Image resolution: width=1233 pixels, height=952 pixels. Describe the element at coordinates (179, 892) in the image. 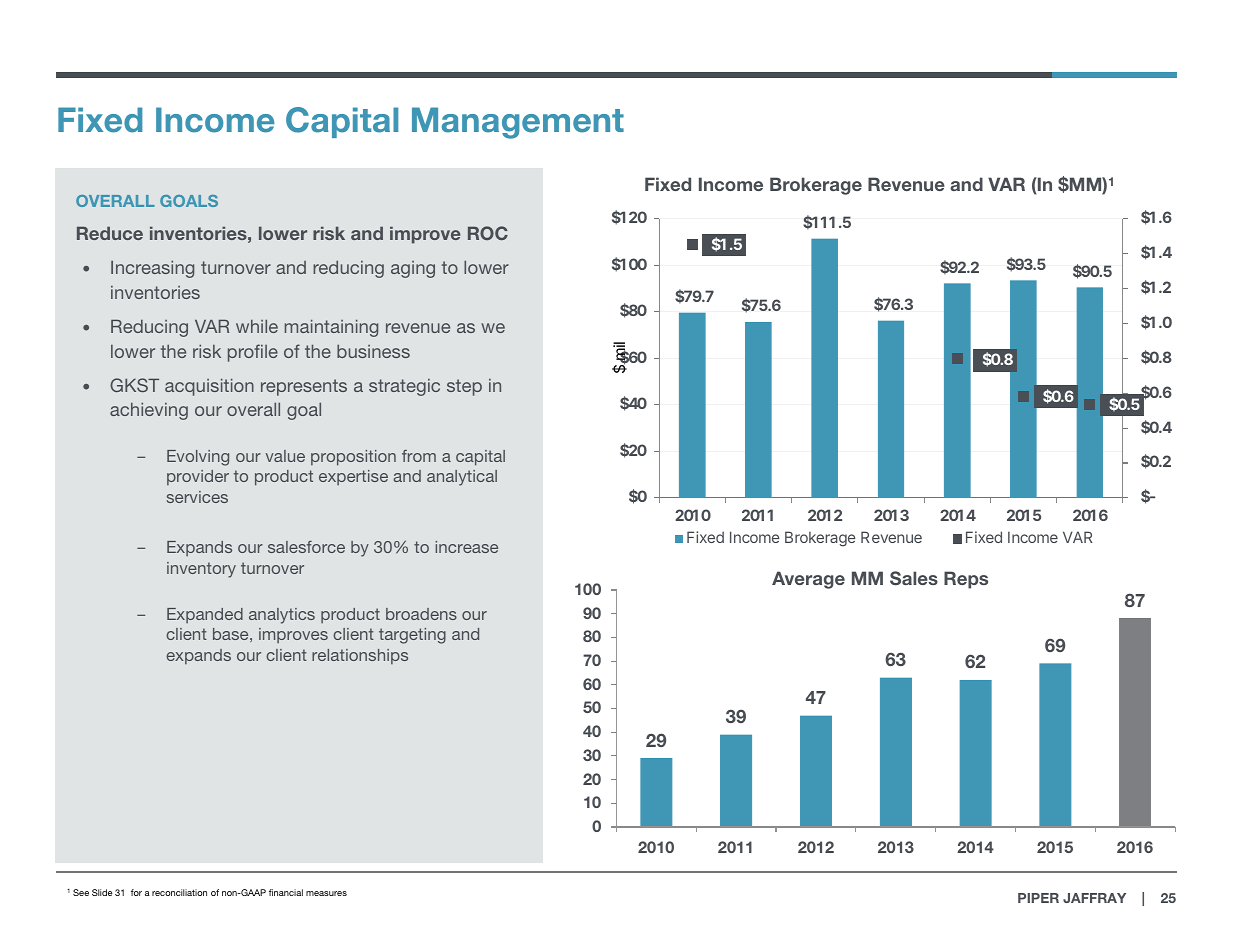

I see `reconciliation` at that location.
